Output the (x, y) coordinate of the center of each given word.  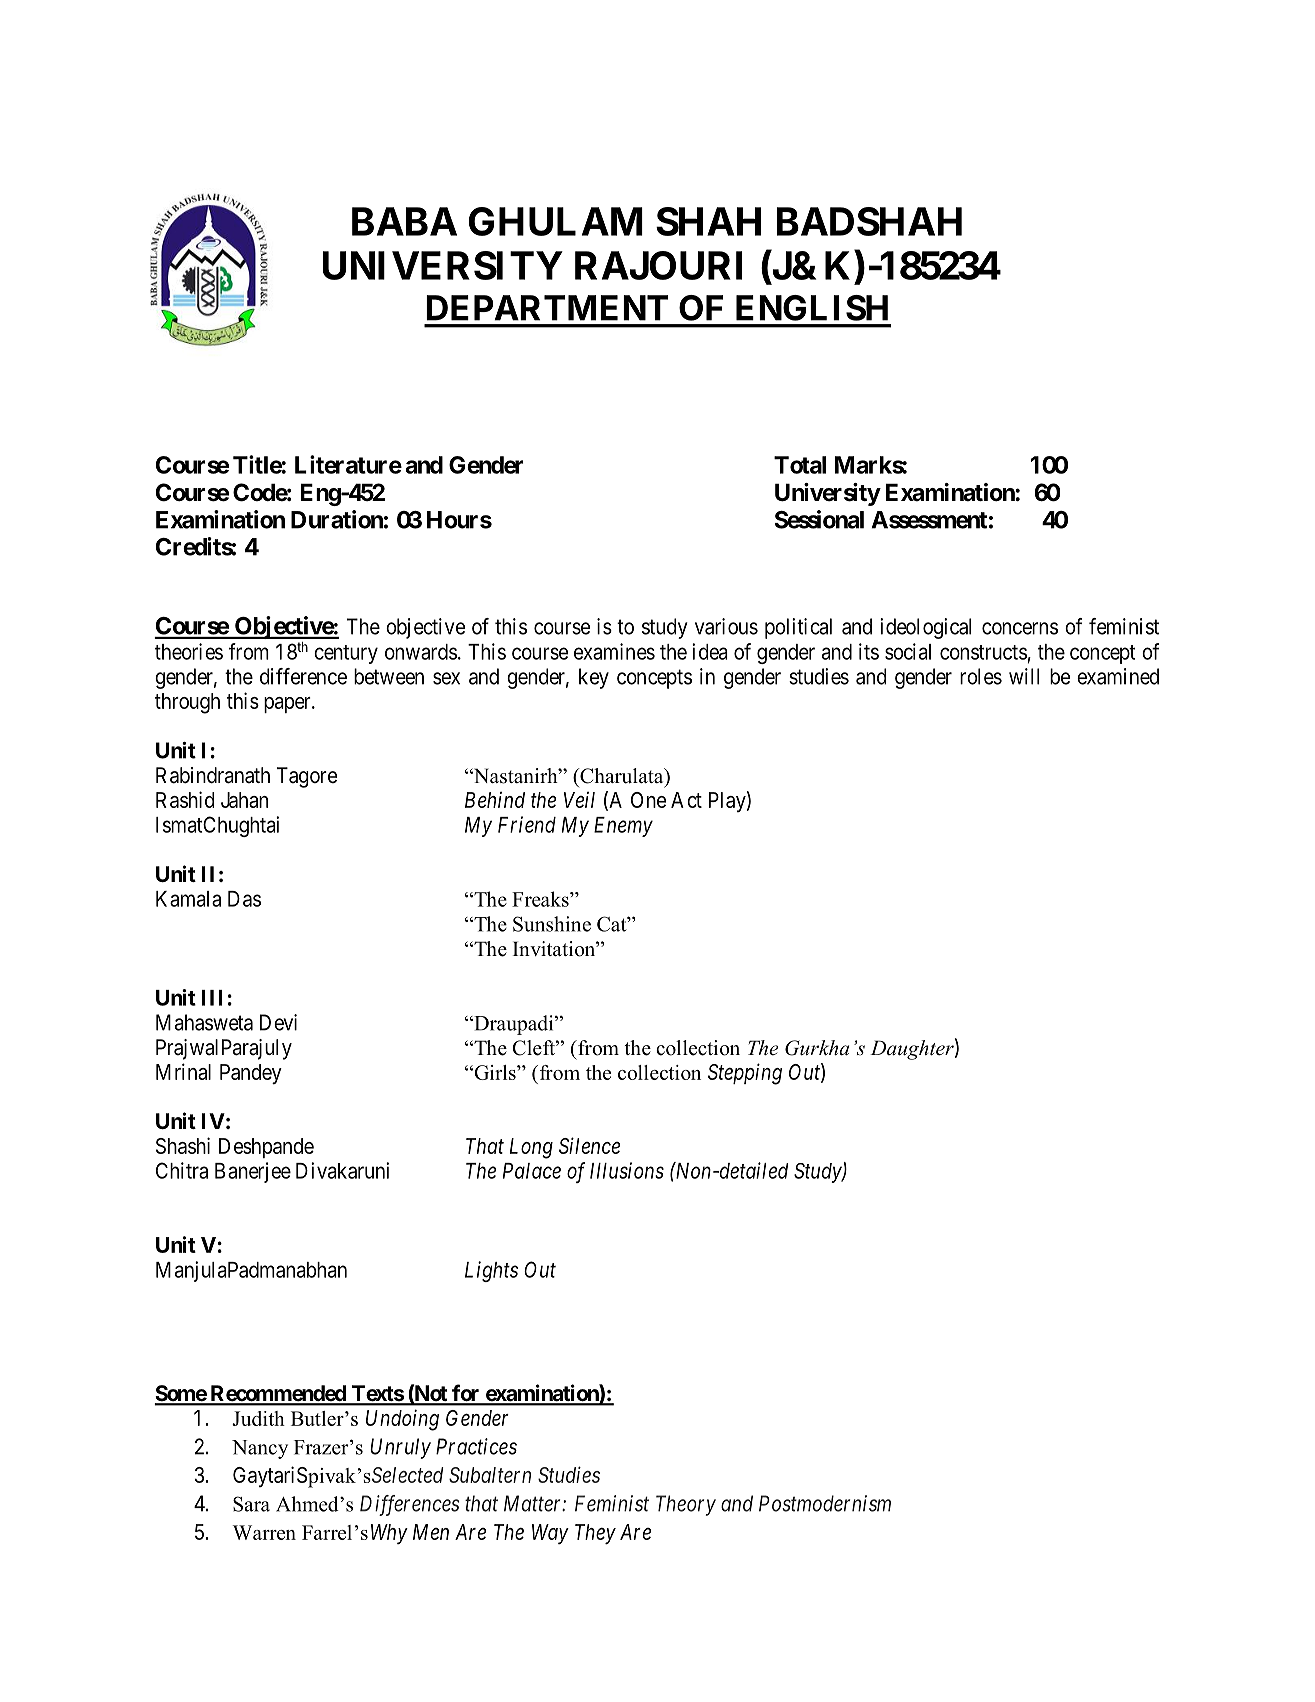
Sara (251, 1504)
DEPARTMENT (547, 308)
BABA (404, 221)
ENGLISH (812, 308)
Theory (686, 1505)
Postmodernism (825, 1503)
